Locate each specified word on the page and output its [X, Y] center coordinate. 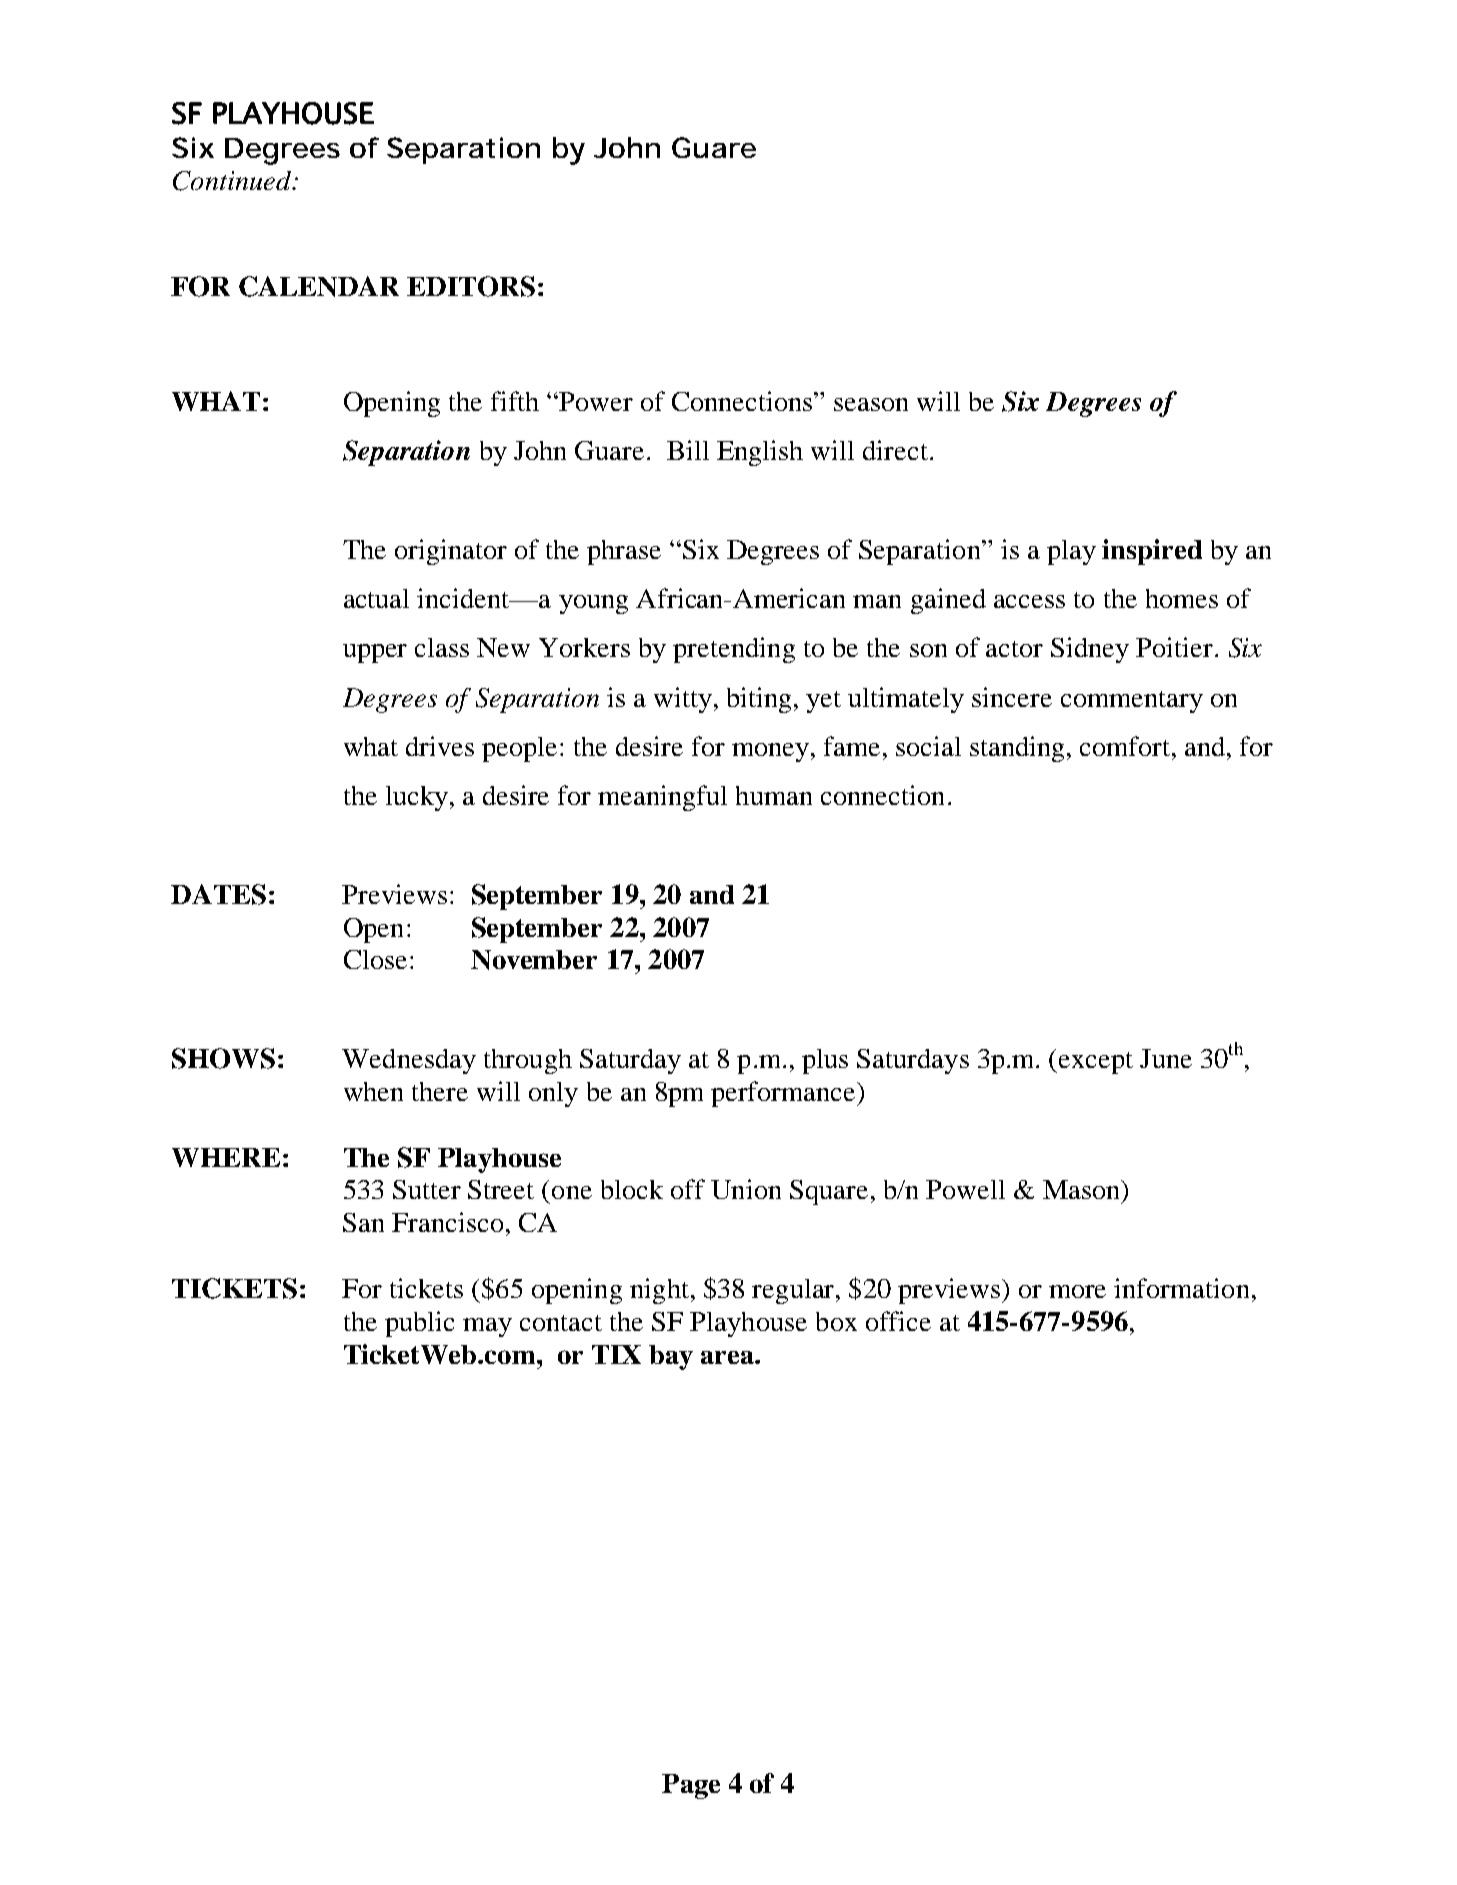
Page [691, 1786]
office [898, 1321]
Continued [233, 181]
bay [671, 1357]
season [871, 404]
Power [595, 401]
